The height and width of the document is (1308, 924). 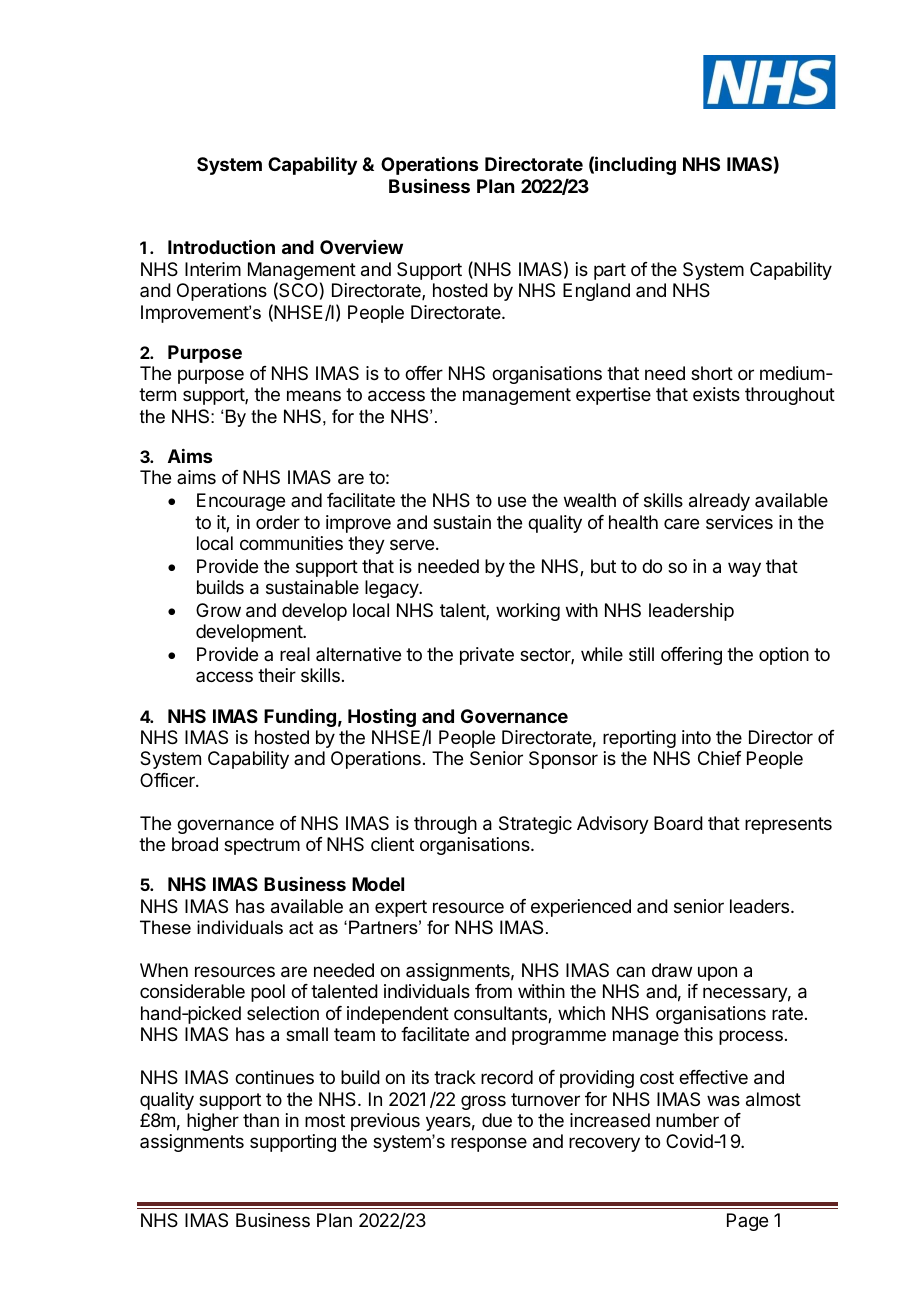 I want to click on response, so click(x=489, y=1144).
